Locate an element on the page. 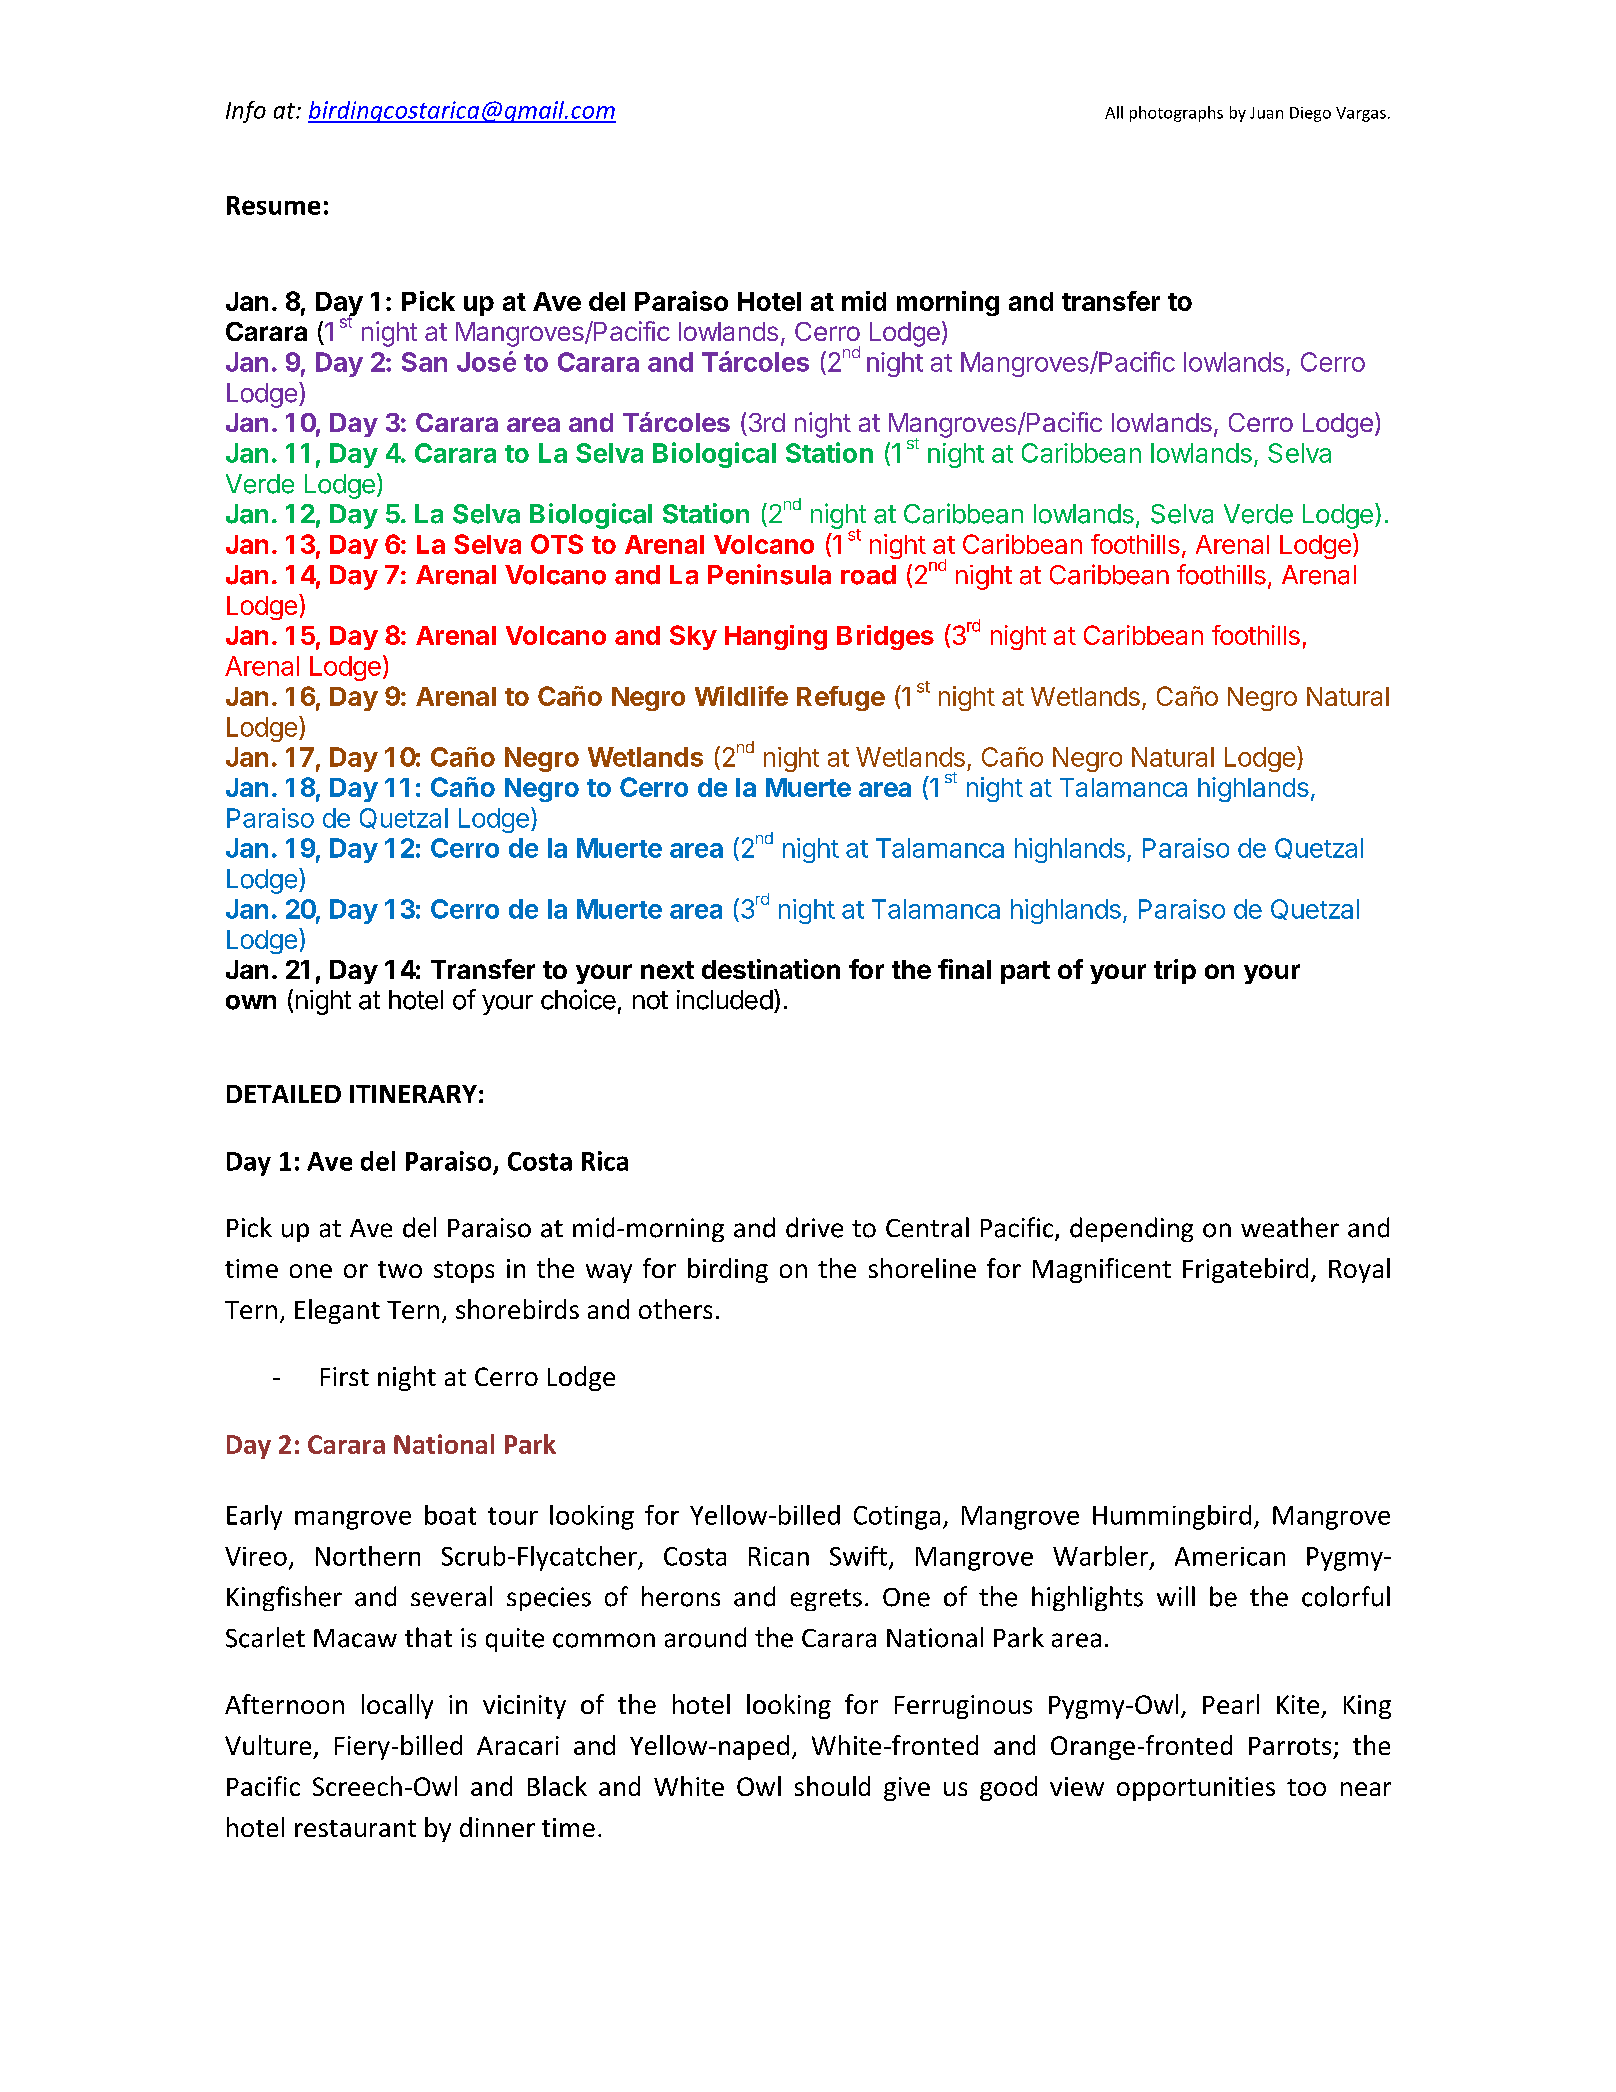 This page has width=1616, height=2092. Juan is located at coordinates (1266, 113).
